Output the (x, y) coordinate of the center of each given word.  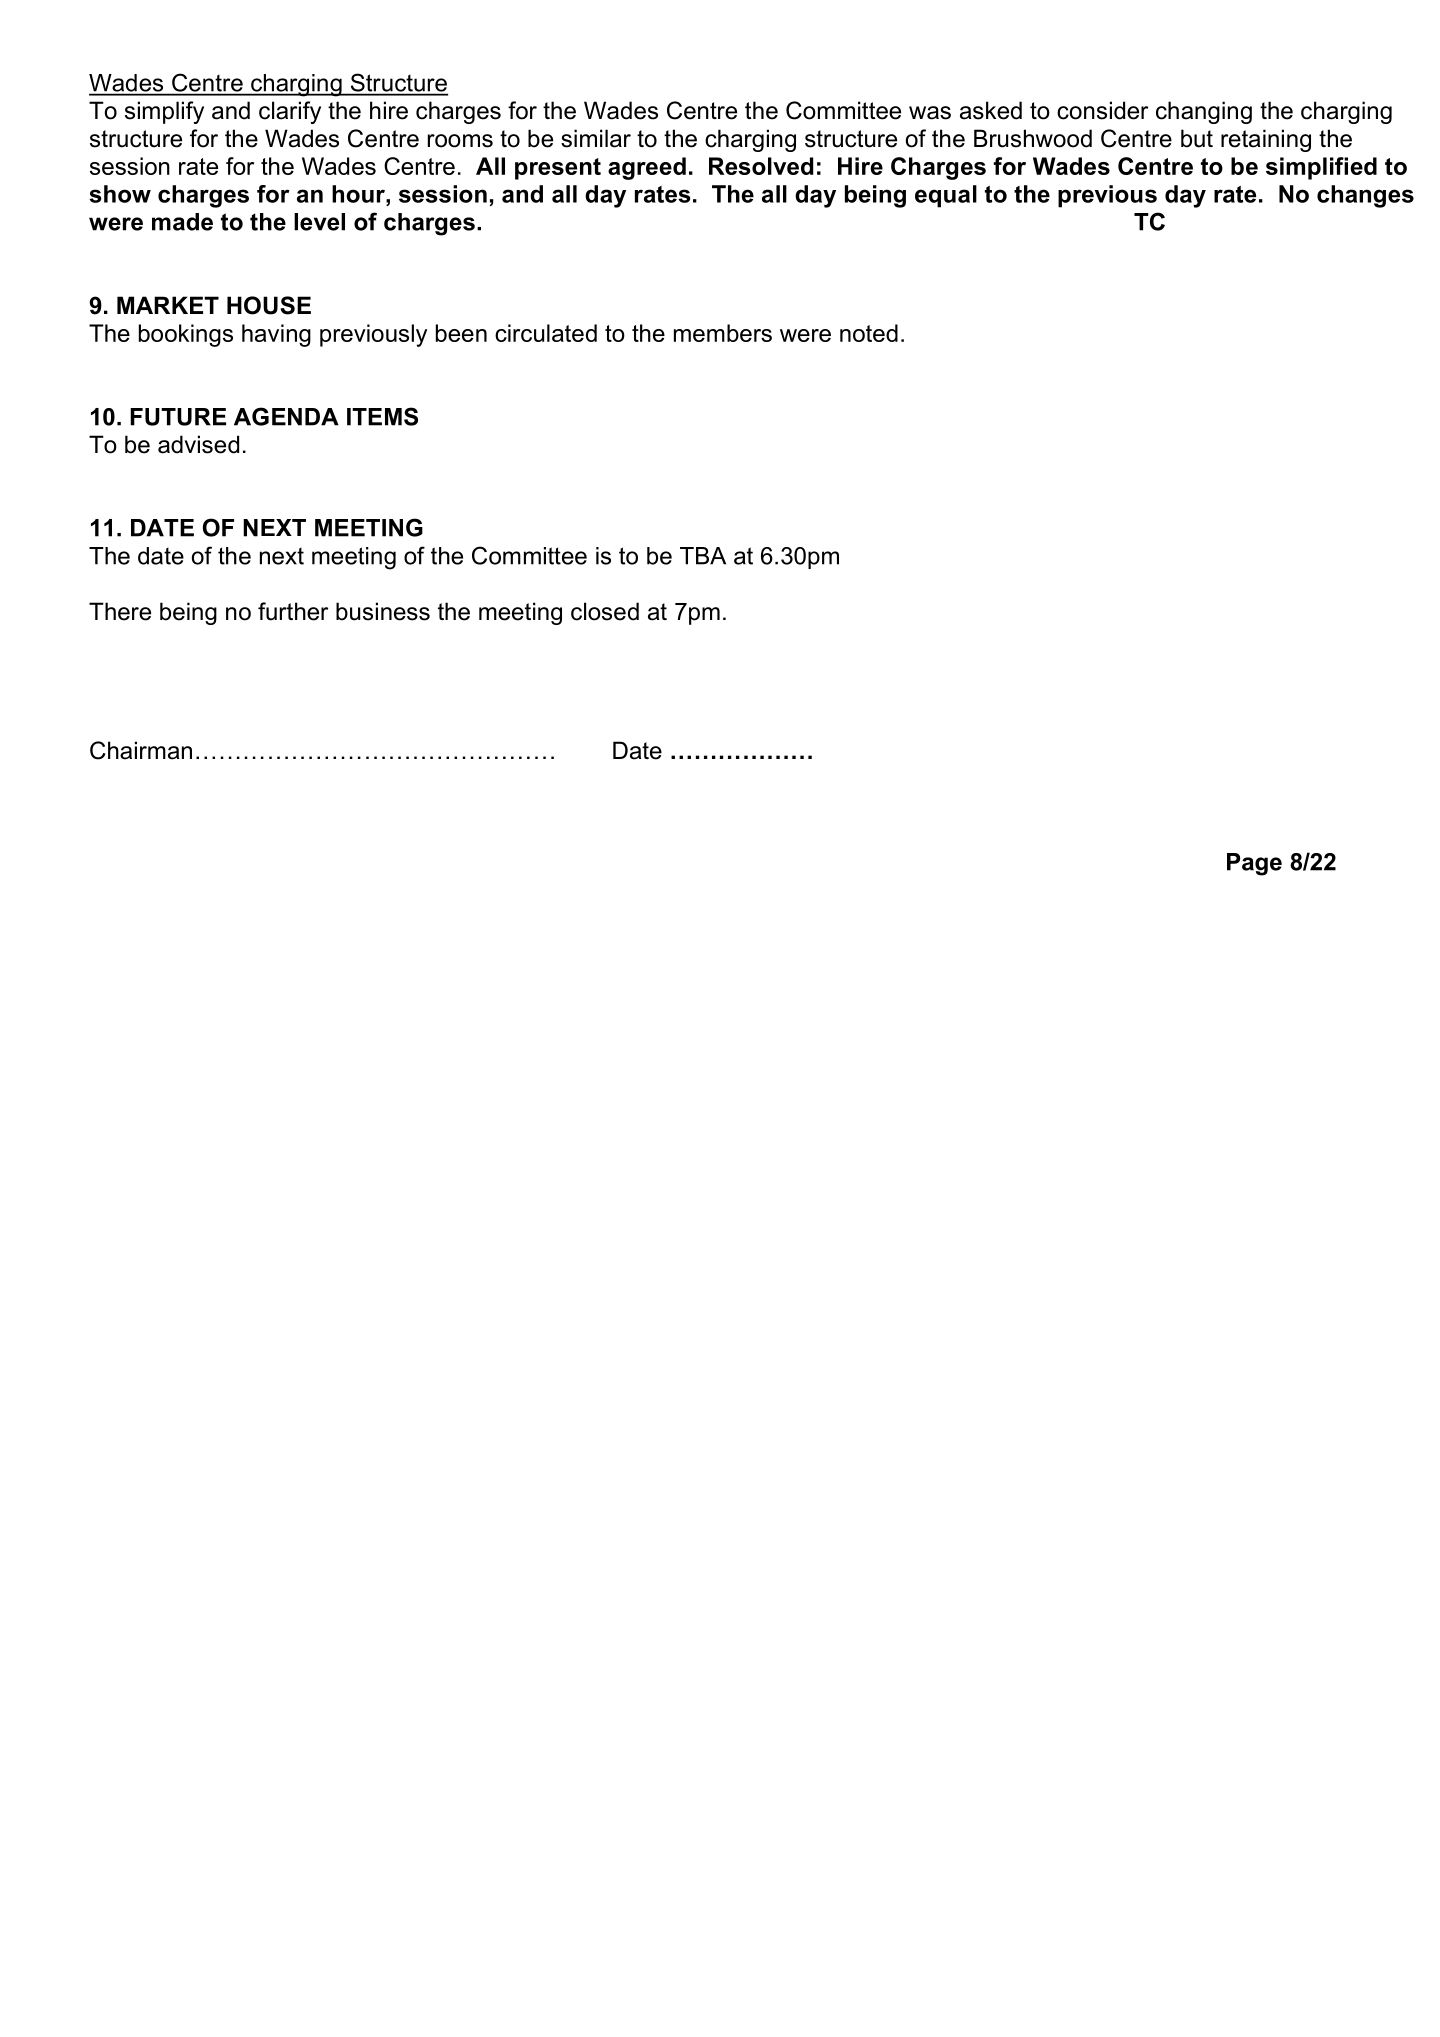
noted (869, 333)
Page (1254, 864)
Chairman (141, 750)
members (723, 333)
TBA (703, 556)
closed (605, 611)
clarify (290, 112)
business (383, 611)
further (293, 611)
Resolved (761, 166)
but (1197, 138)
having (276, 335)
